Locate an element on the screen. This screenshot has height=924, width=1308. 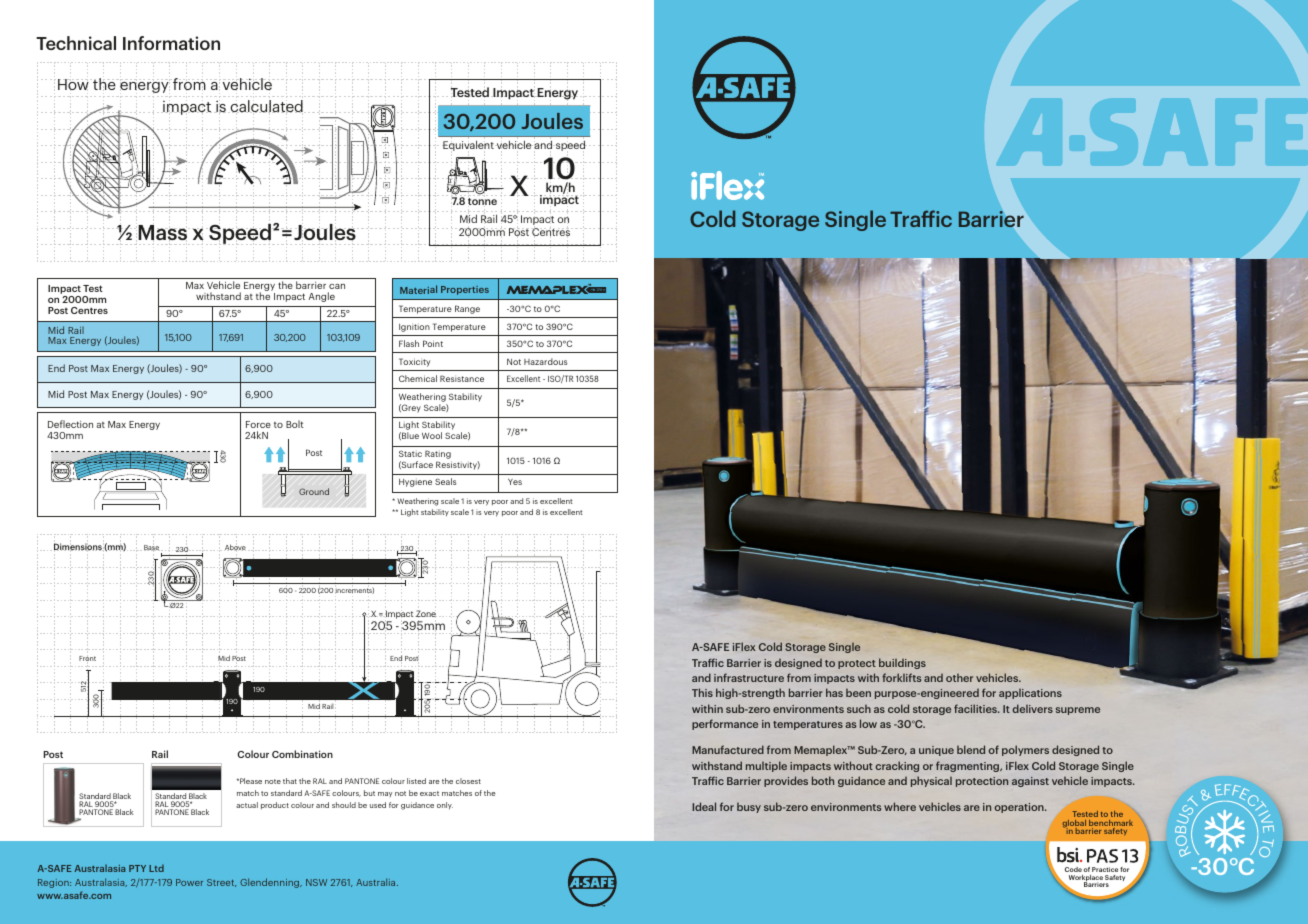
Ltd is located at coordinates (156, 868).
